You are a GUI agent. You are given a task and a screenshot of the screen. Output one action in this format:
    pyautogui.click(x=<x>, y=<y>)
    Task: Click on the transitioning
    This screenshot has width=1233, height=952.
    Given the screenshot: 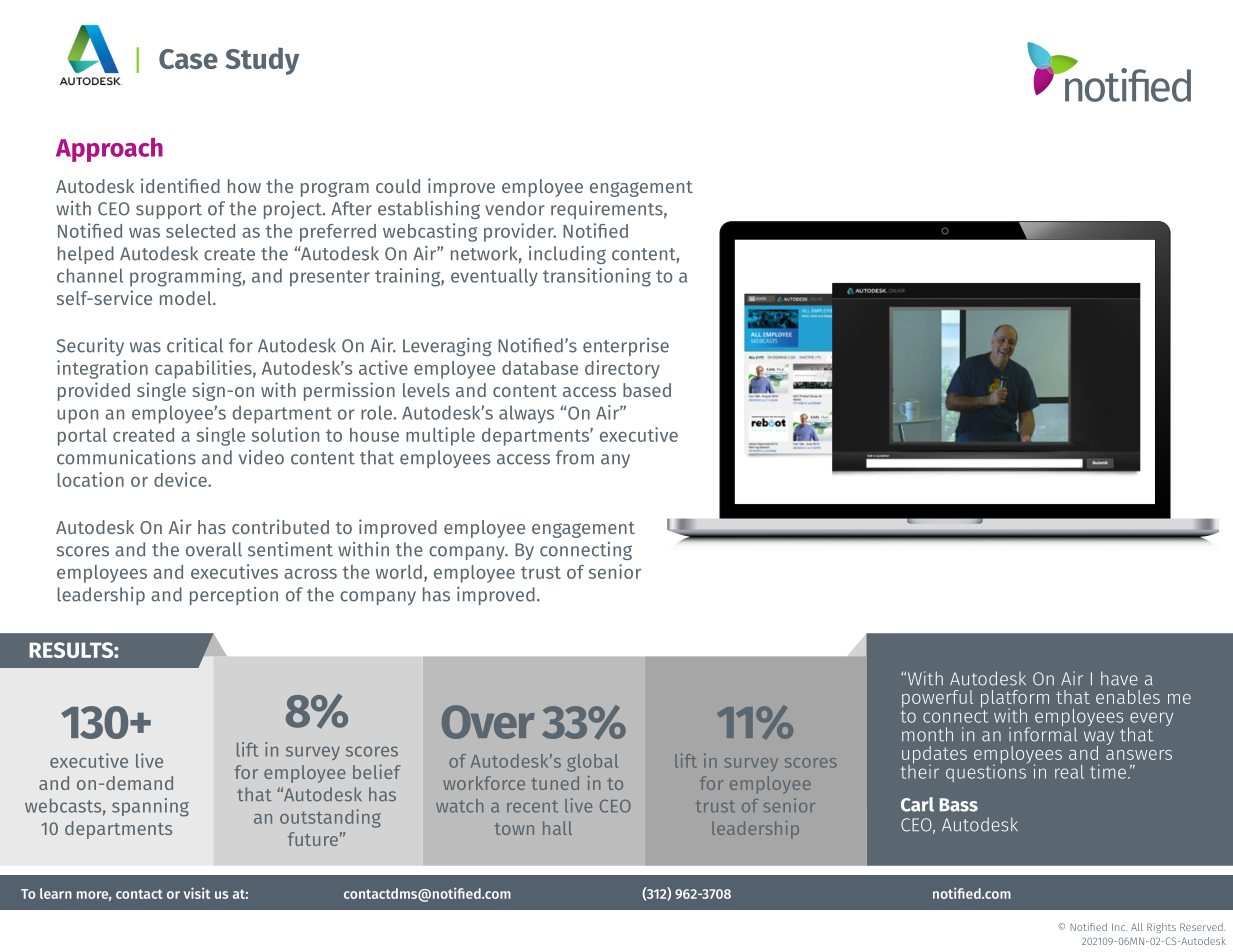 What is the action you would take?
    pyautogui.click(x=597, y=277)
